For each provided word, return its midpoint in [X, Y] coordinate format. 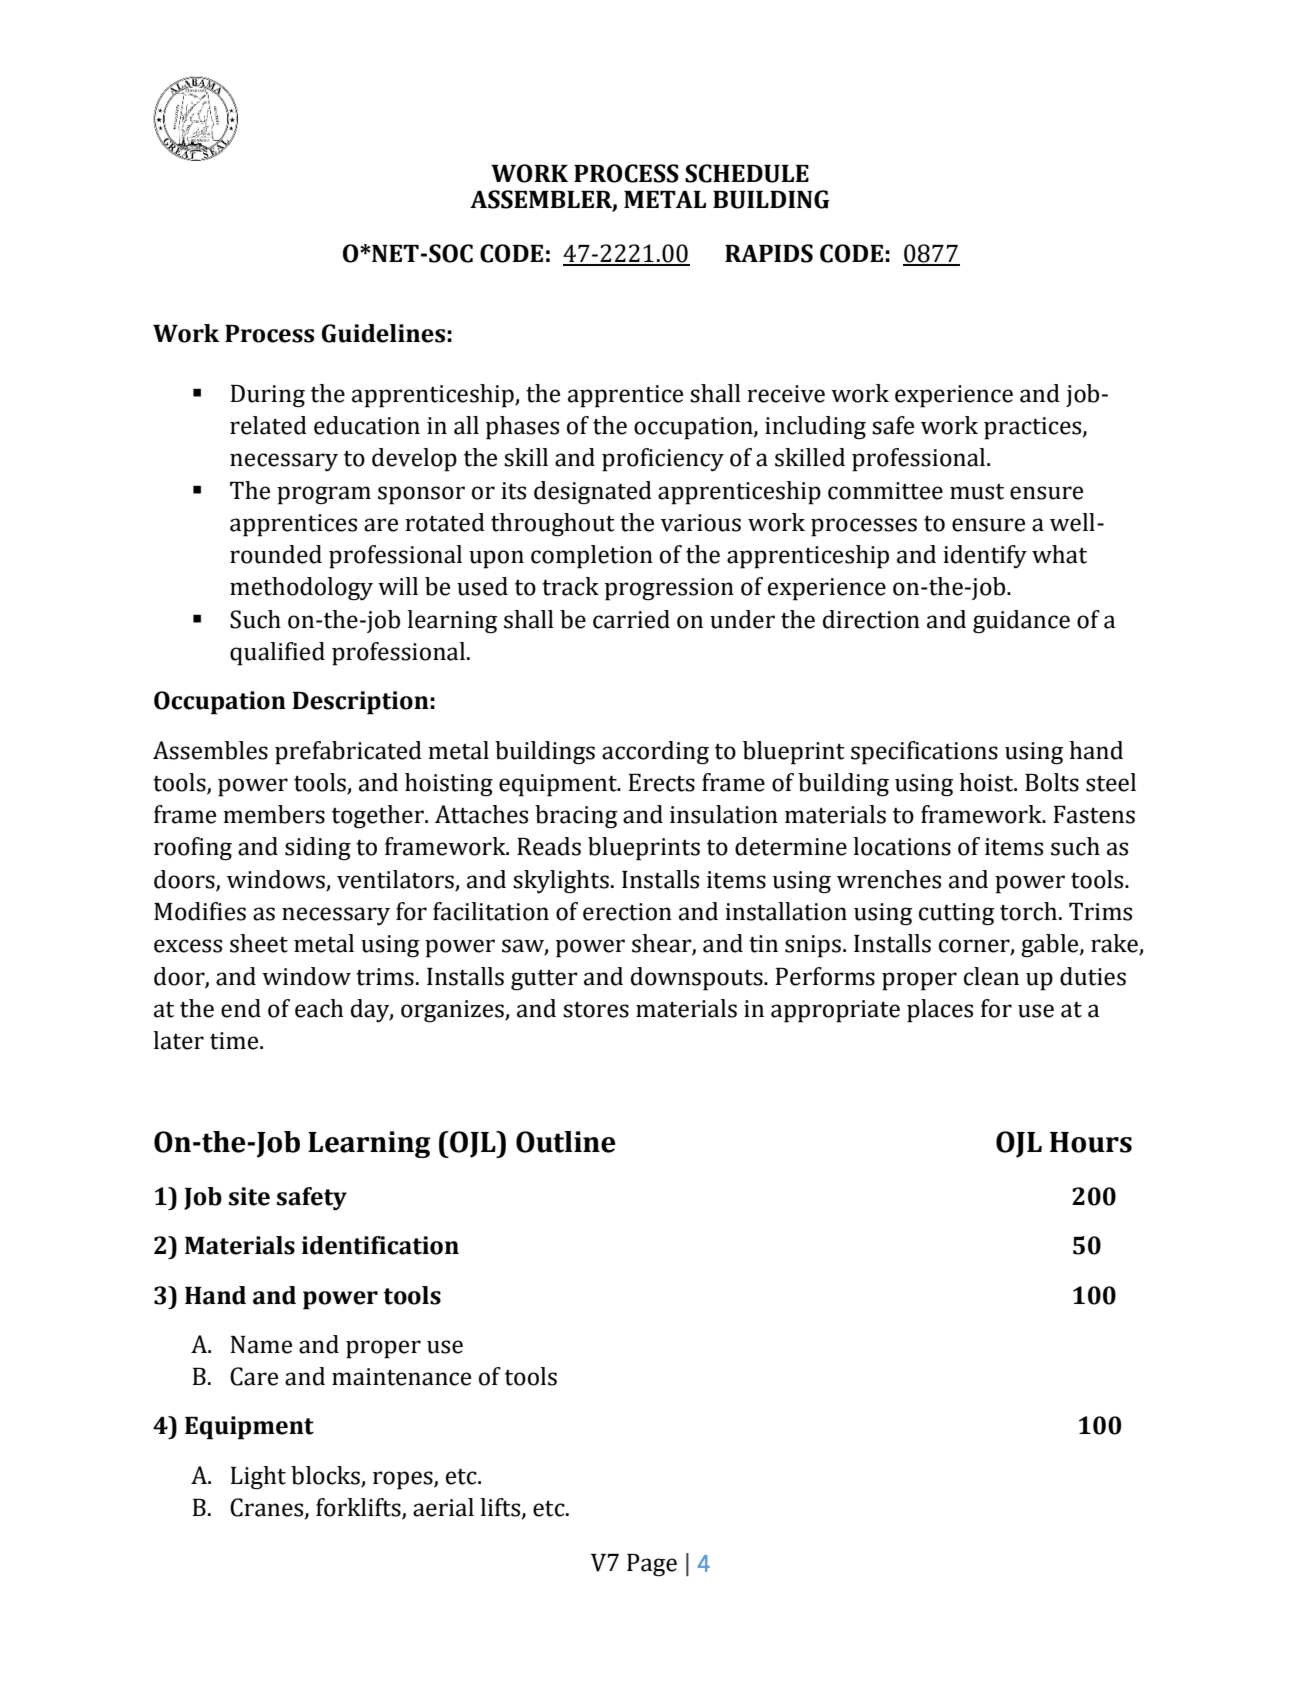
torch [1028, 911]
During [268, 396]
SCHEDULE [747, 173]
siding [318, 849]
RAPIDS [769, 253]
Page [652, 1565]
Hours [1091, 1142]
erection [627, 912]
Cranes [268, 1508]
